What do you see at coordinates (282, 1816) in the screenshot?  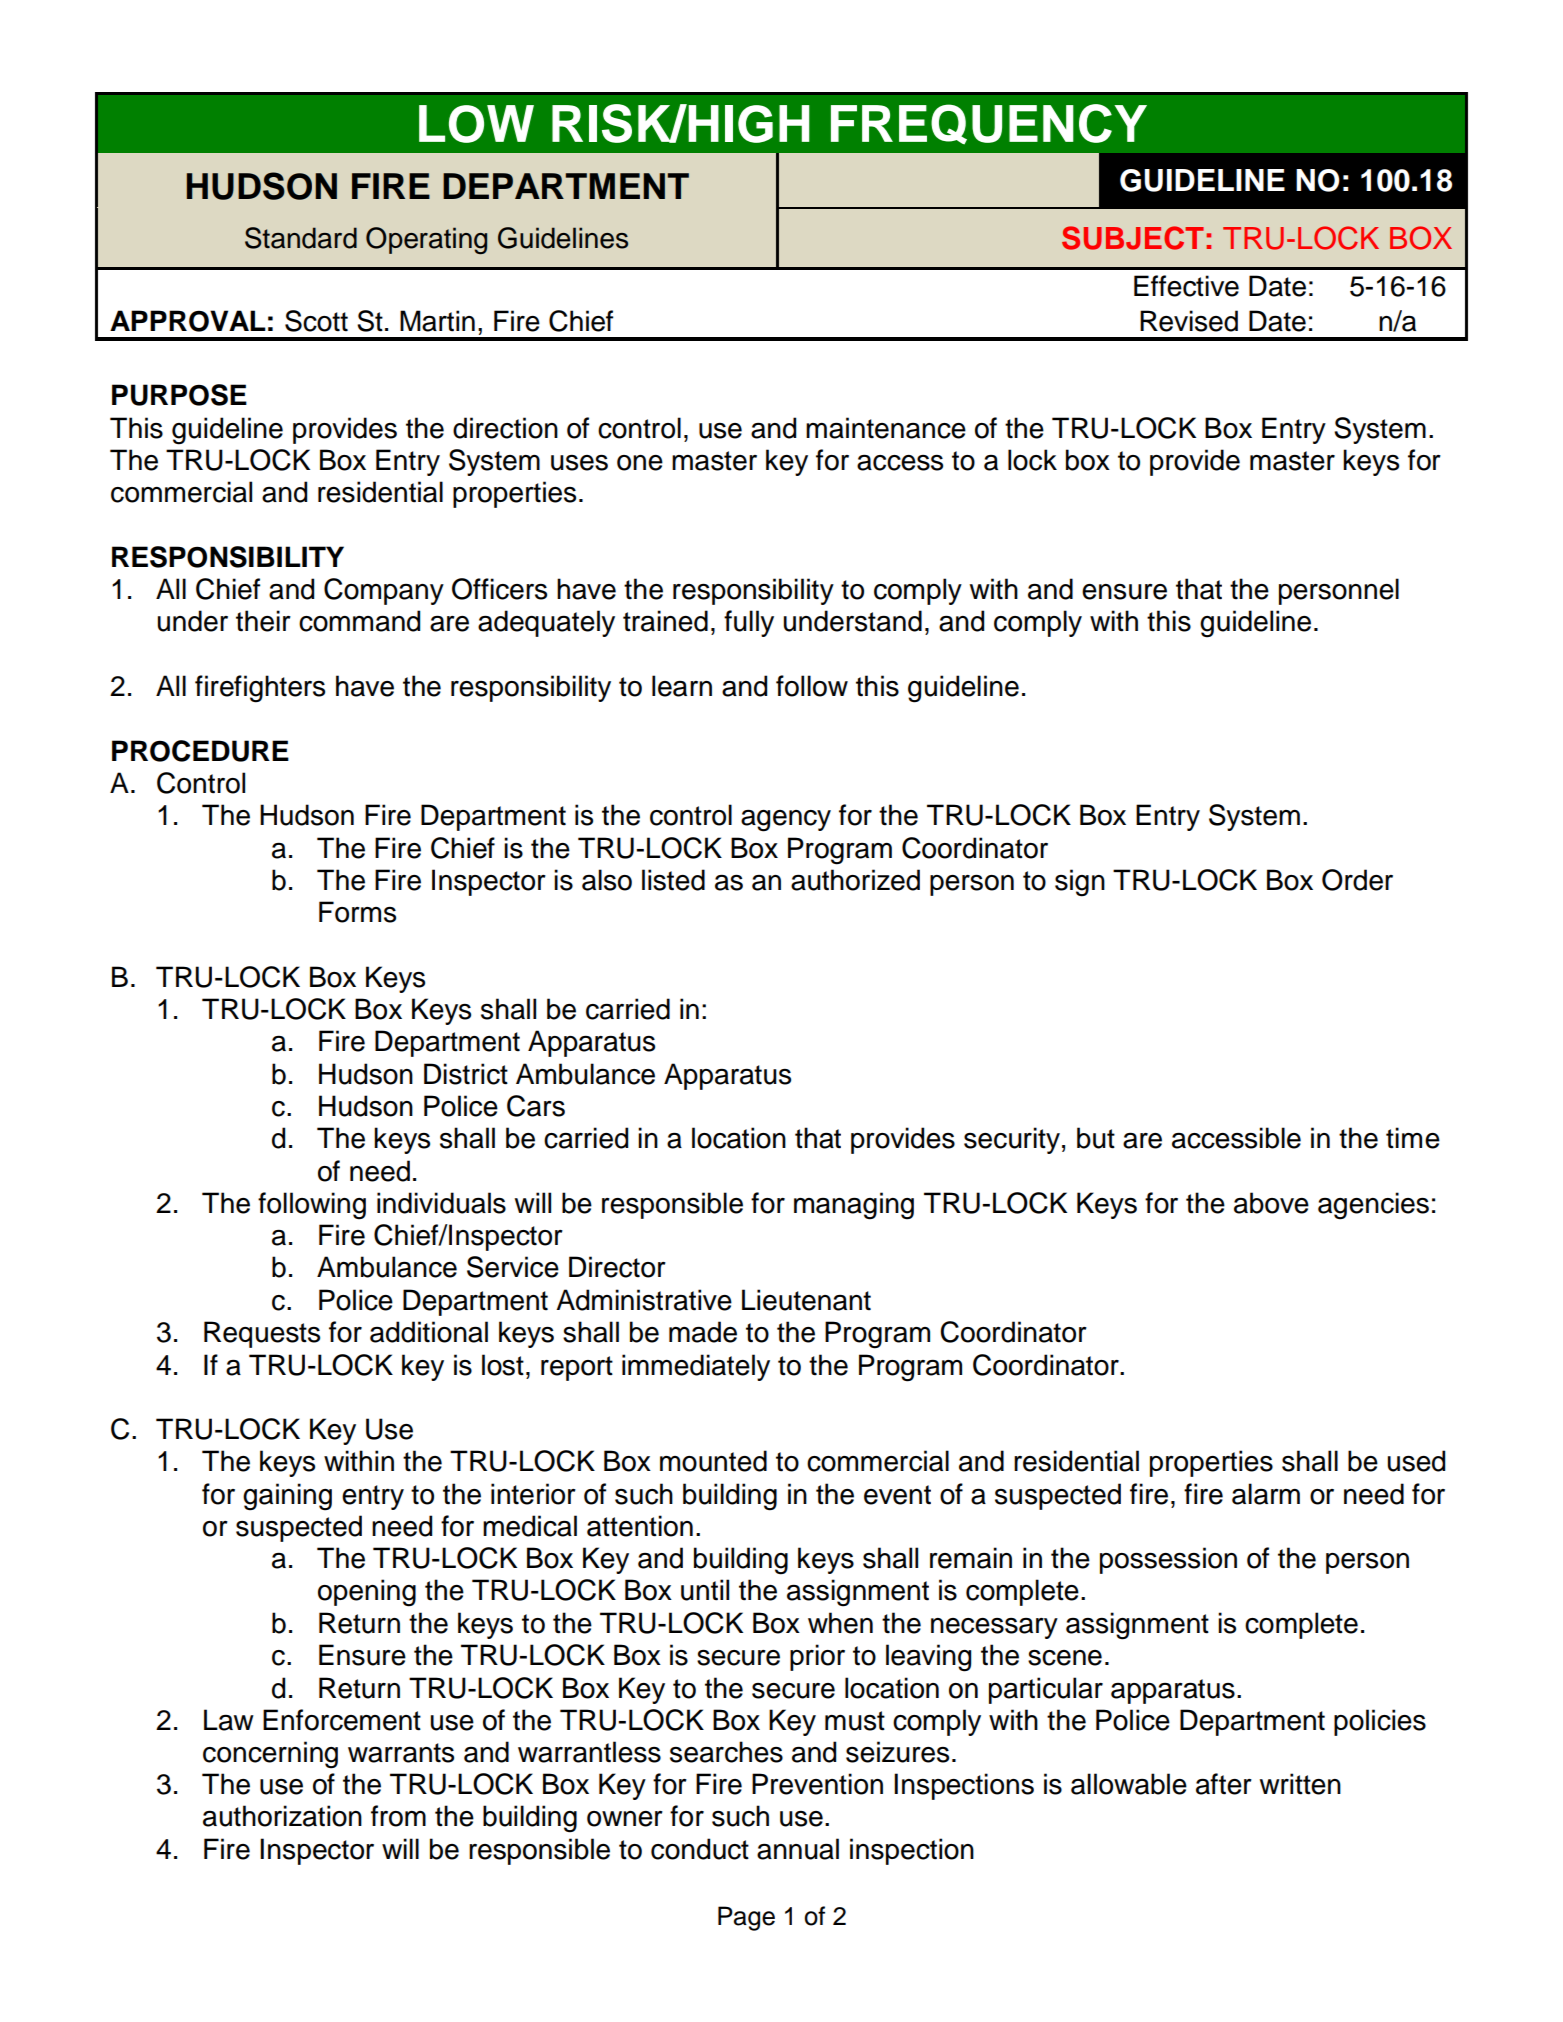 I see `authorization` at bounding box center [282, 1816].
